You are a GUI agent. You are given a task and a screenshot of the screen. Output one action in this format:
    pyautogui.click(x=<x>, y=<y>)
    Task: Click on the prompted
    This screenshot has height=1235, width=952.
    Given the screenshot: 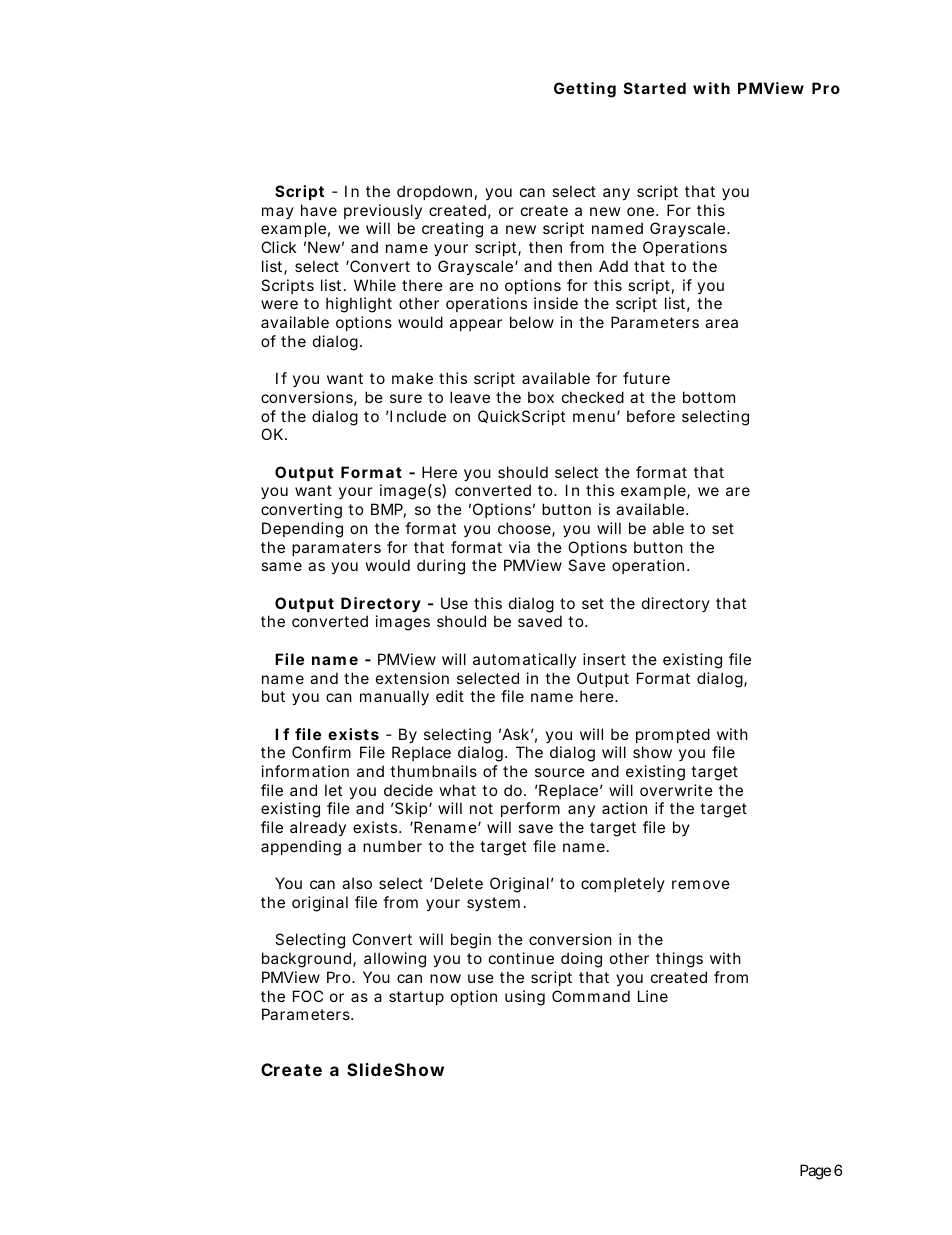 What is the action you would take?
    pyautogui.click(x=673, y=735)
